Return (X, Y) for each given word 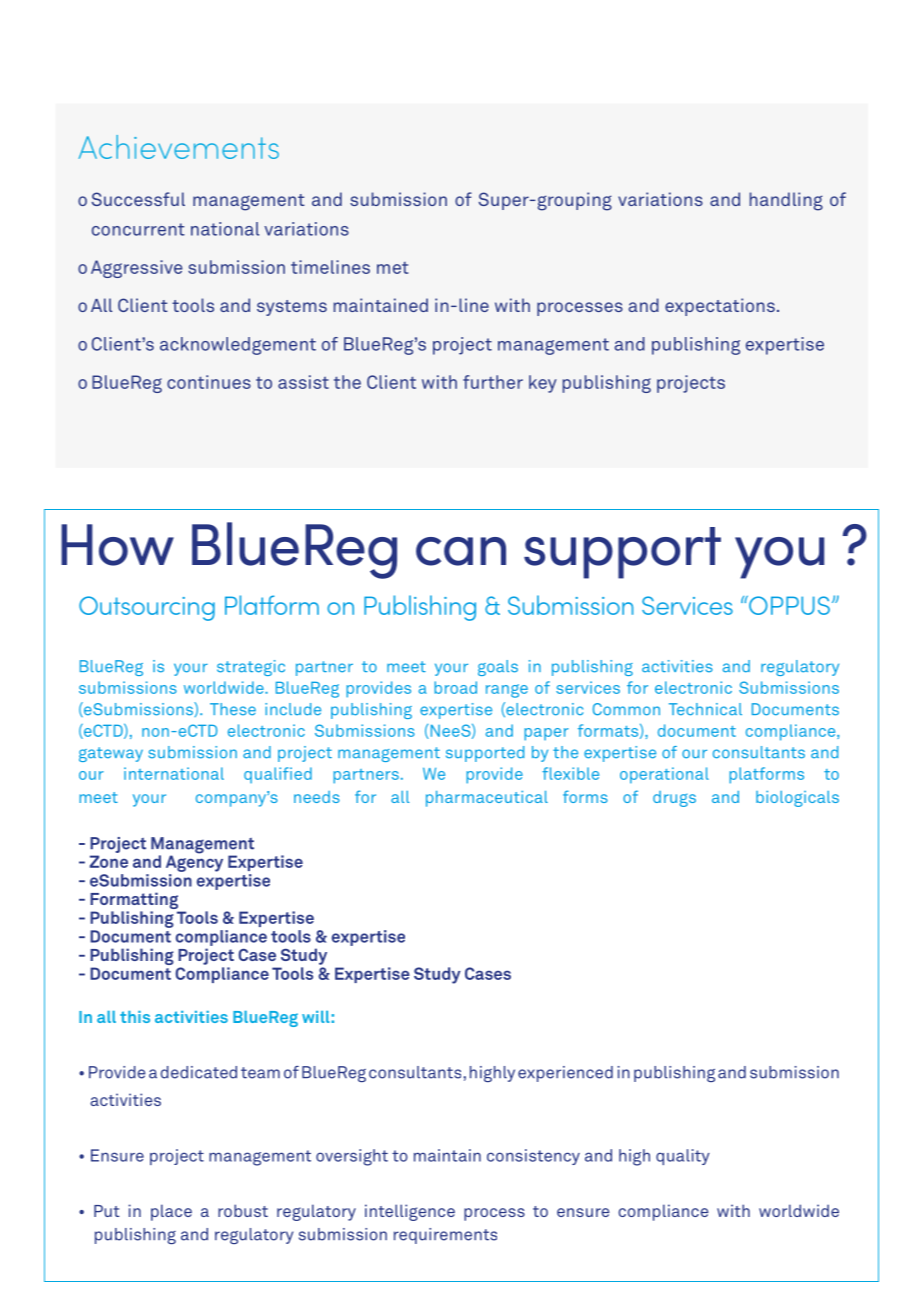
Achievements (179, 147)
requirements (445, 1236)
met (392, 268)
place (171, 1212)
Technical (705, 709)
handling (786, 201)
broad (455, 687)
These (233, 709)
